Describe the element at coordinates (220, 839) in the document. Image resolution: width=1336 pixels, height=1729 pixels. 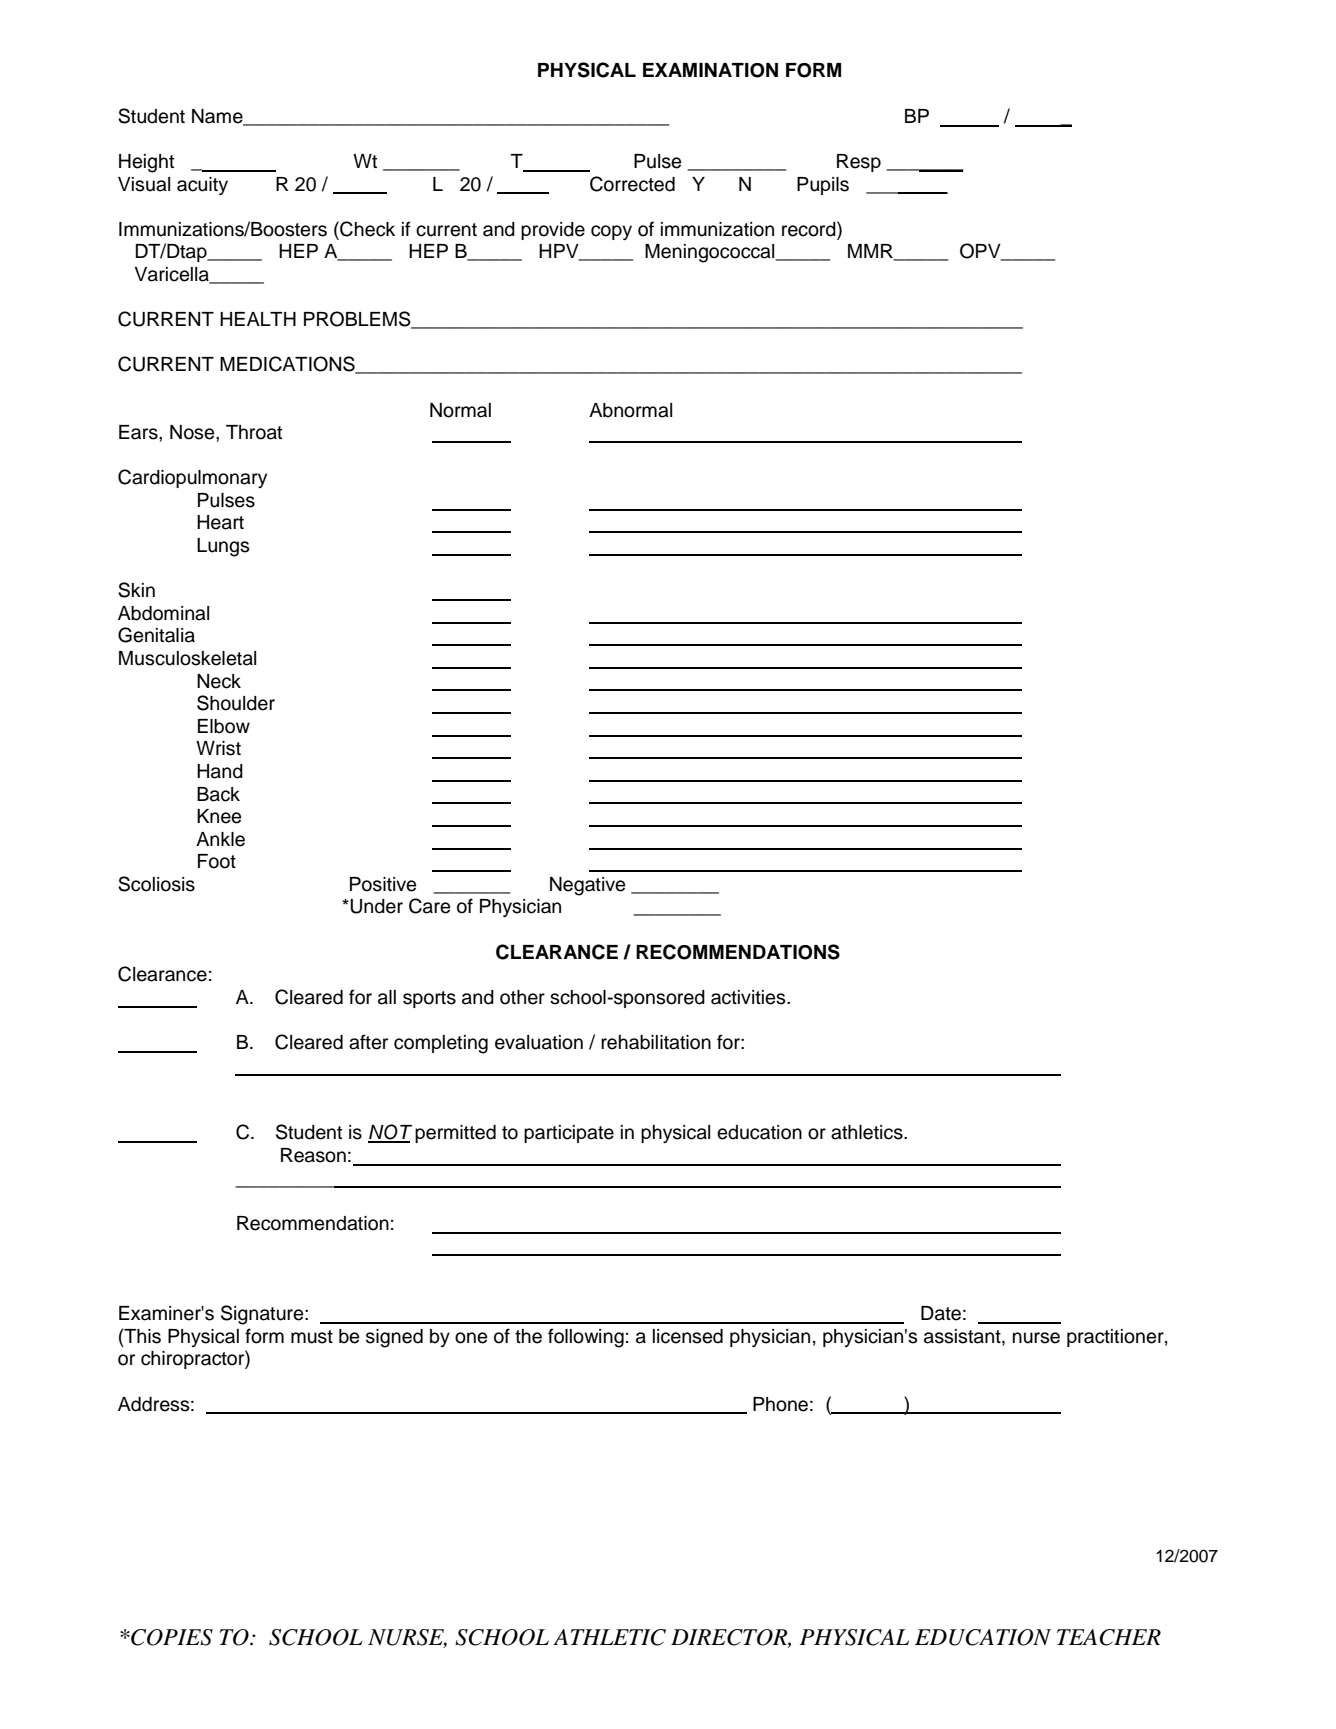
I see `Ankle` at that location.
